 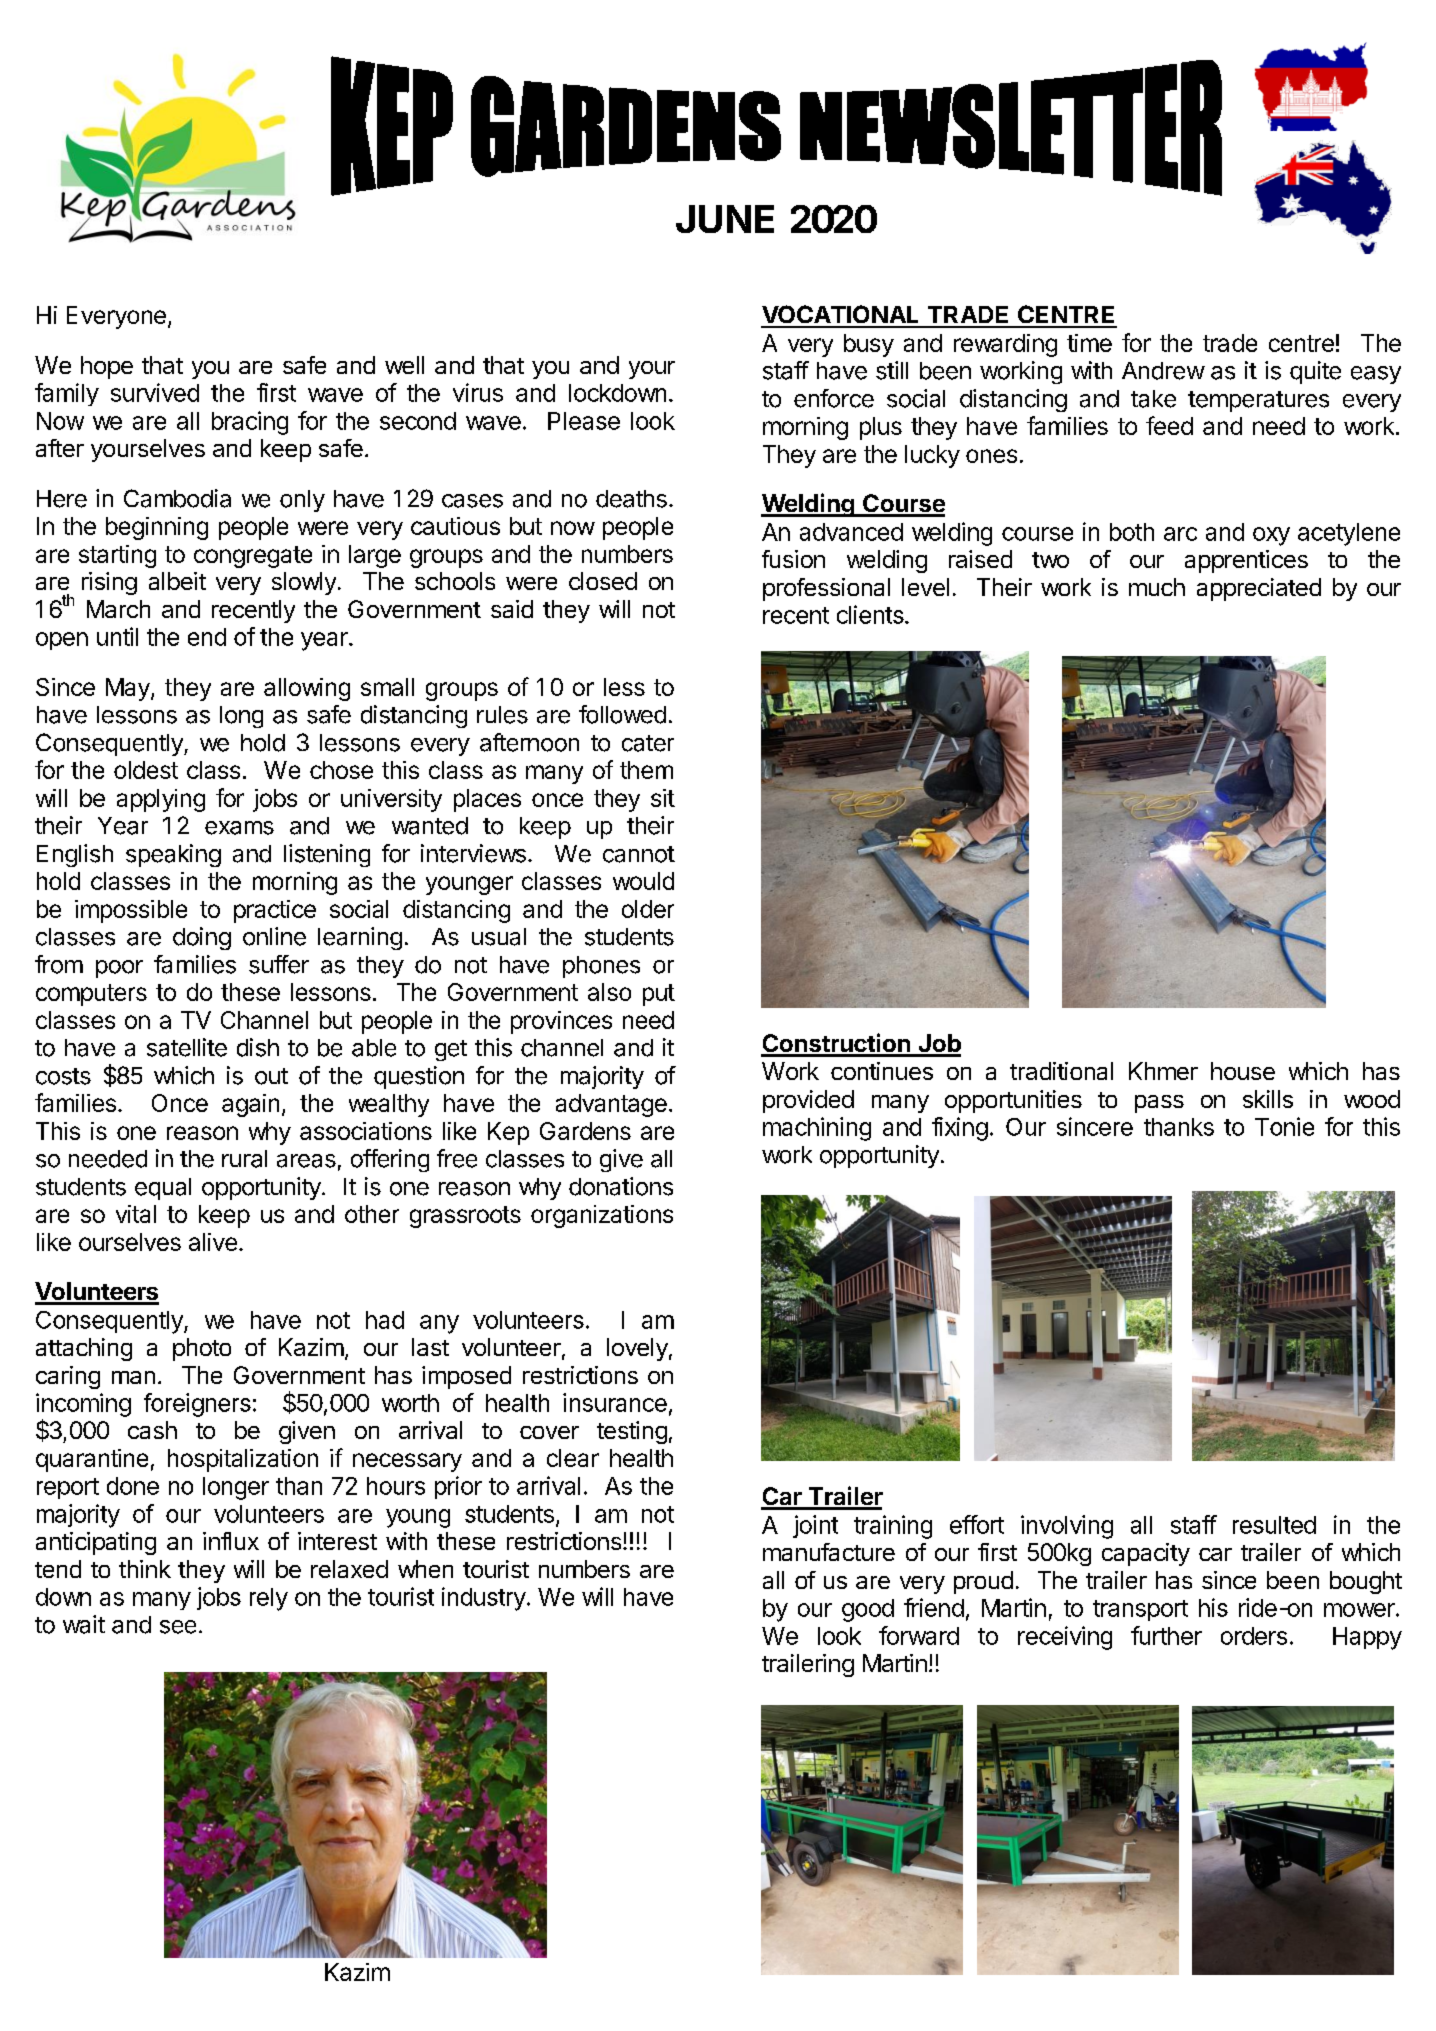 I want to click on organizations, so click(x=602, y=1216).
